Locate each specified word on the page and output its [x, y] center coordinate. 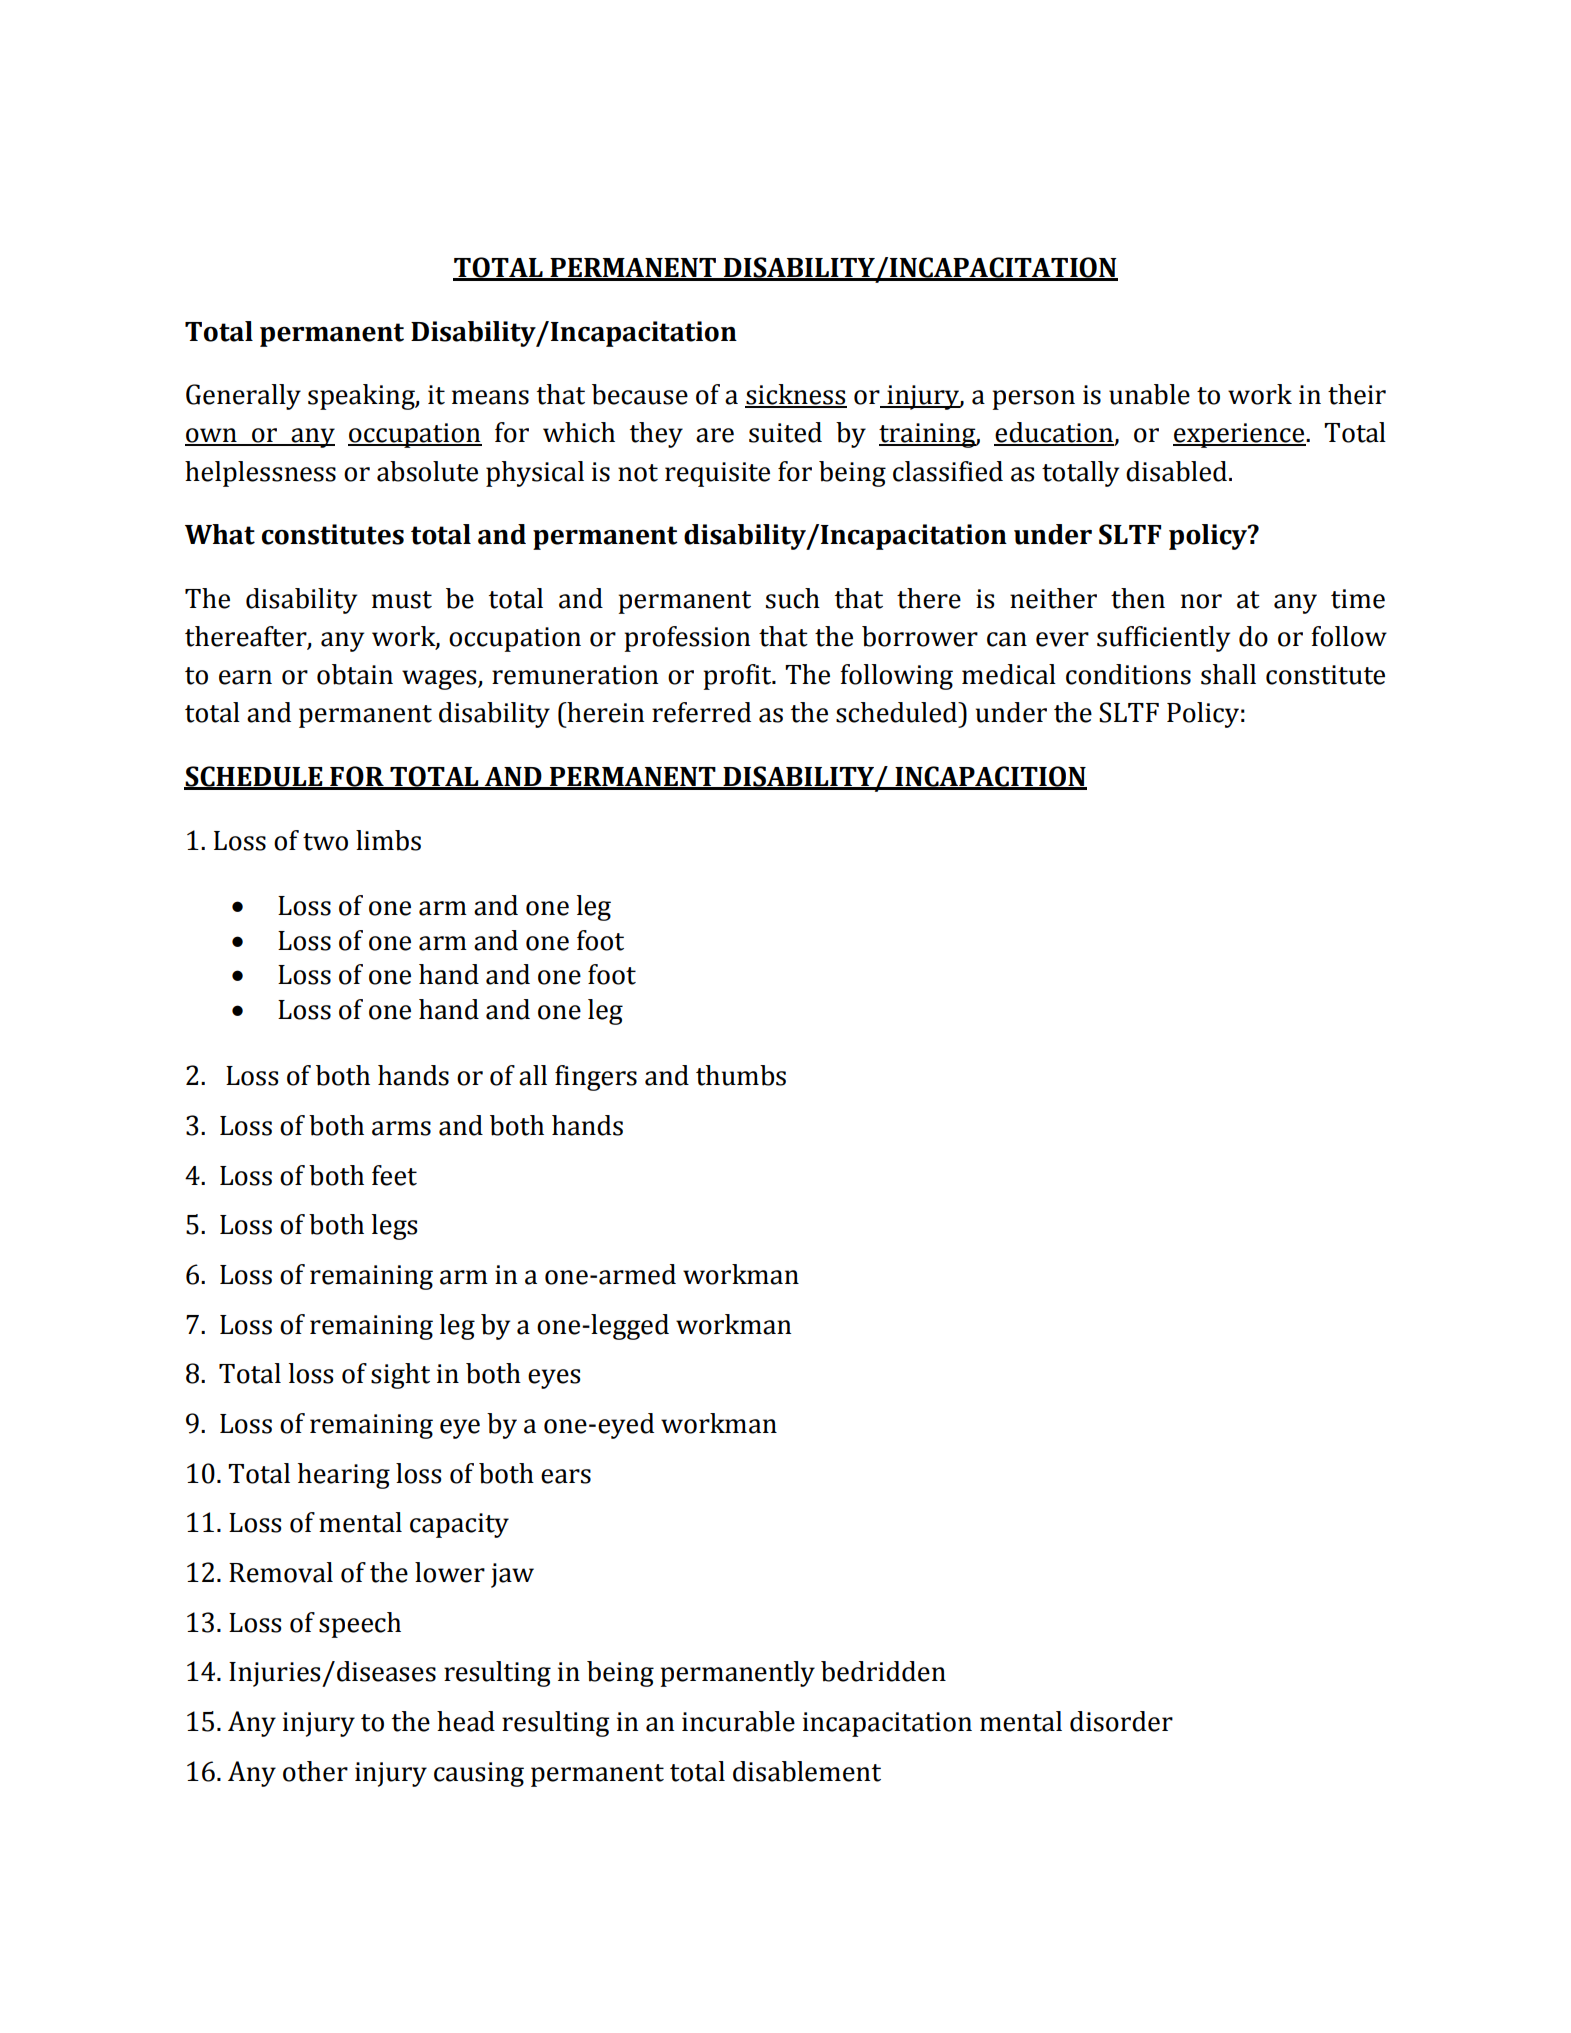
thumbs [741, 1075]
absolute [427, 471]
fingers [596, 1078]
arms [401, 1128]
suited [785, 432]
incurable [738, 1721]
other [315, 1771]
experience [1240, 435]
